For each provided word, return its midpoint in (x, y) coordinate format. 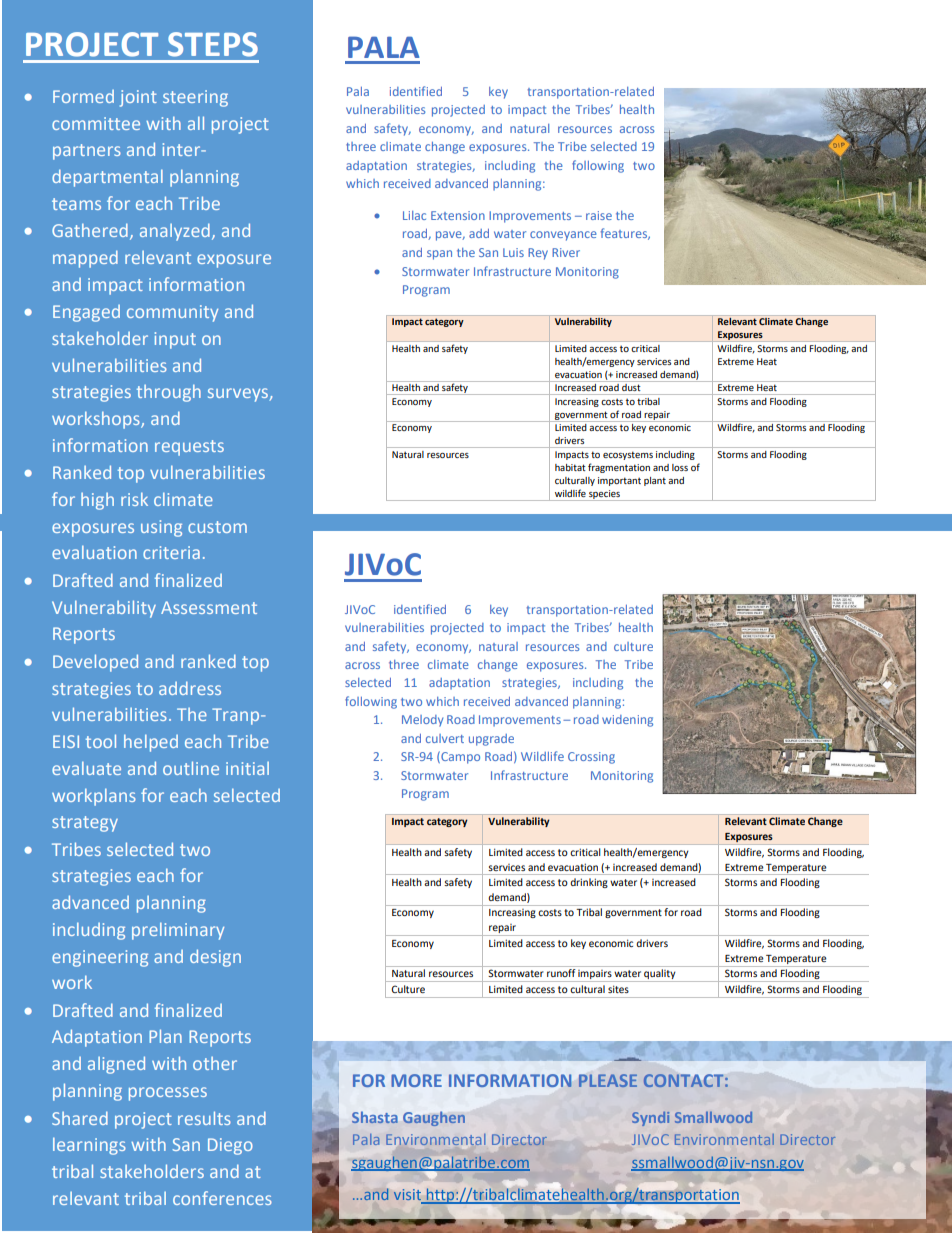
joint (138, 98)
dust (631, 387)
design (215, 958)
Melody (422, 721)
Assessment (209, 607)
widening (627, 721)
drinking (589, 883)
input (175, 340)
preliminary (178, 931)
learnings (89, 1146)
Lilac (414, 215)
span (439, 255)
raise (599, 215)
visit (408, 1196)
